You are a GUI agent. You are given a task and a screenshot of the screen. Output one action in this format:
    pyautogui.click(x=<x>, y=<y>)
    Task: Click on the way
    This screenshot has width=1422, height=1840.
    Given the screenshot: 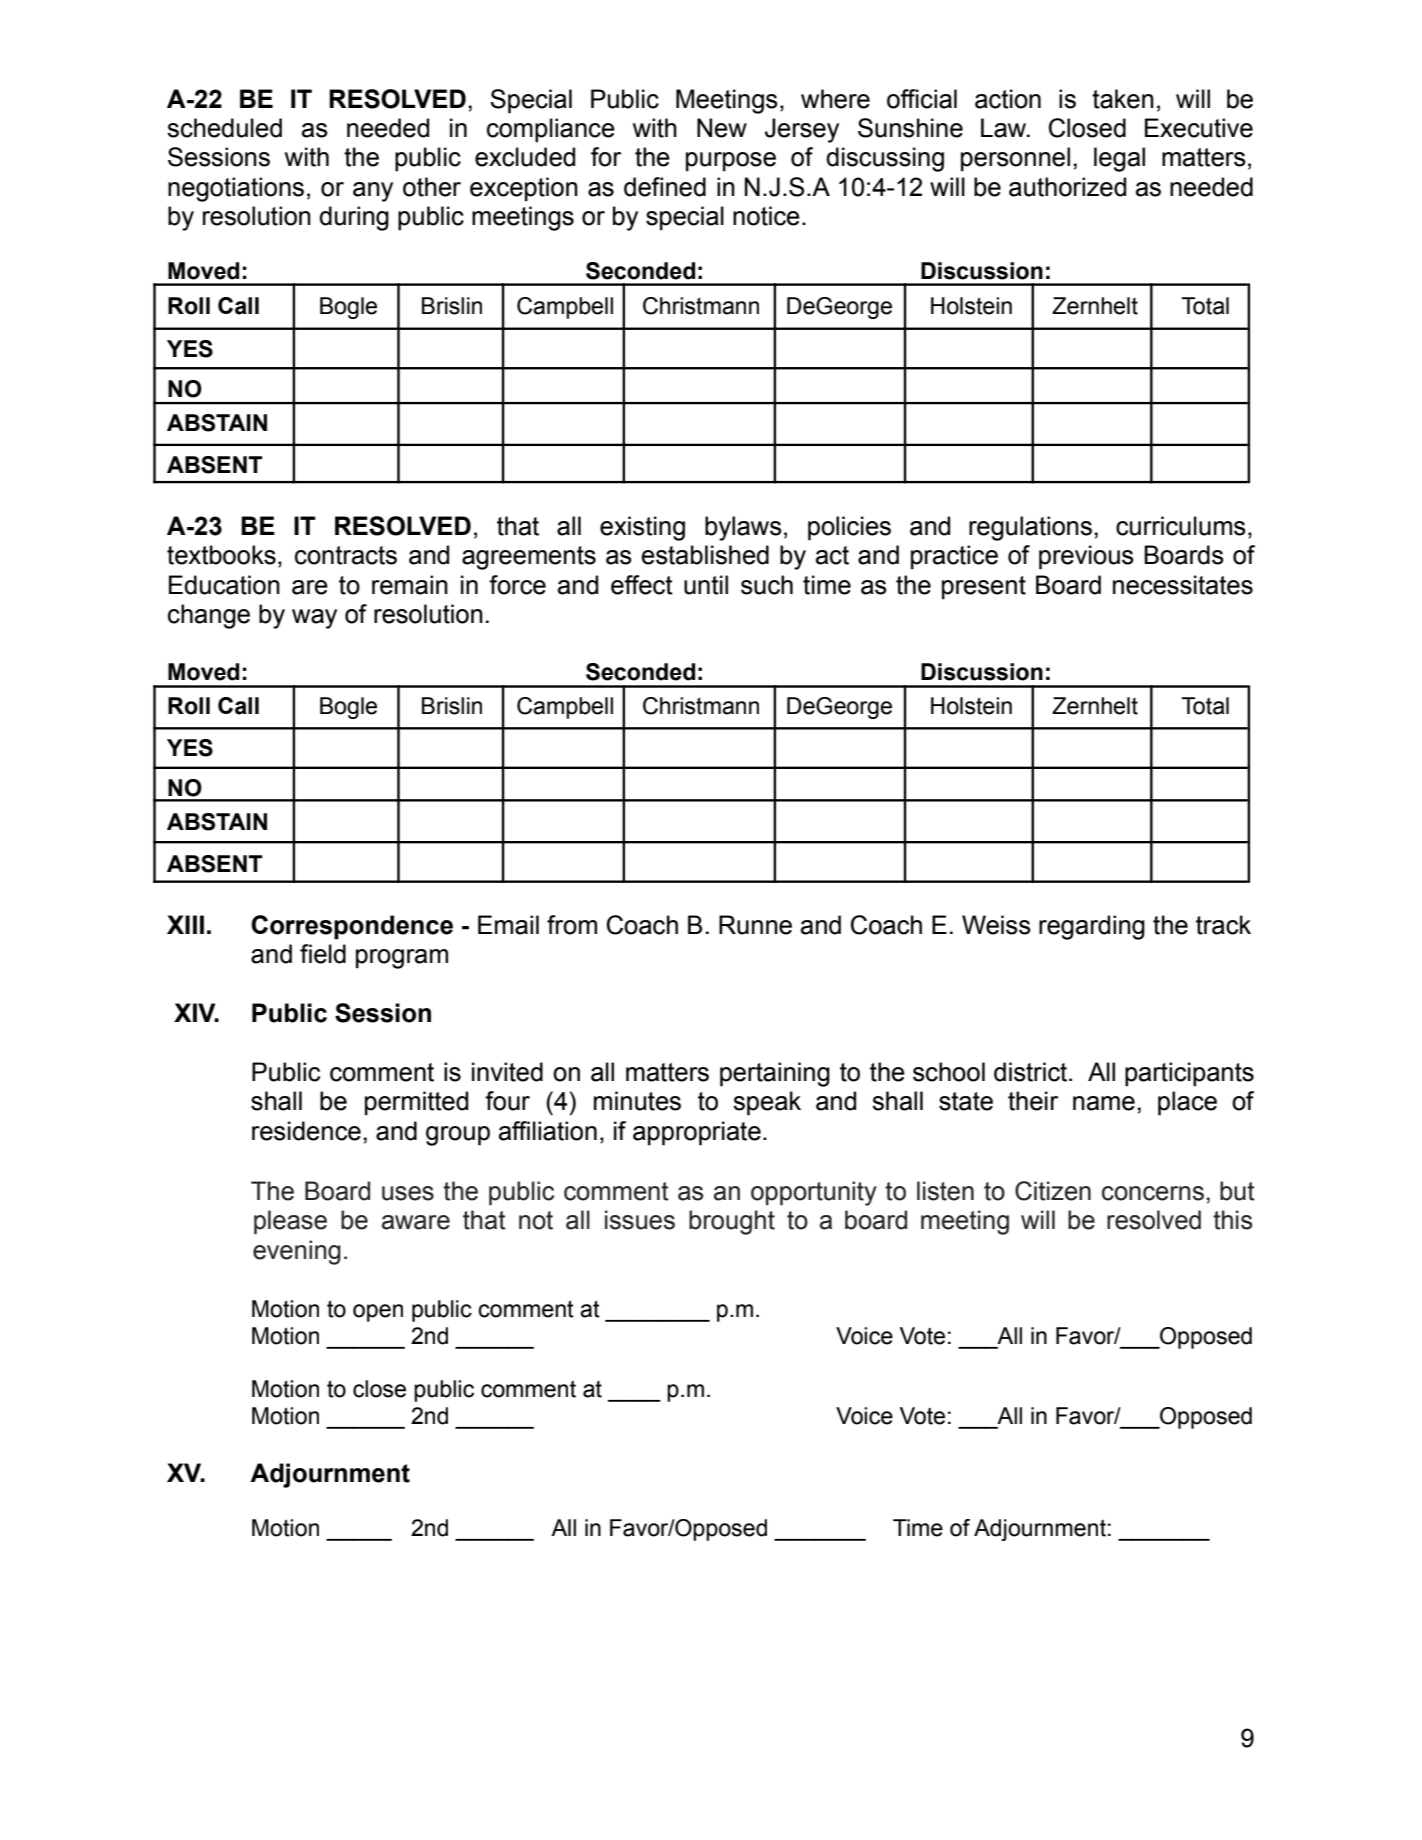 What is the action you would take?
    pyautogui.click(x=314, y=619)
